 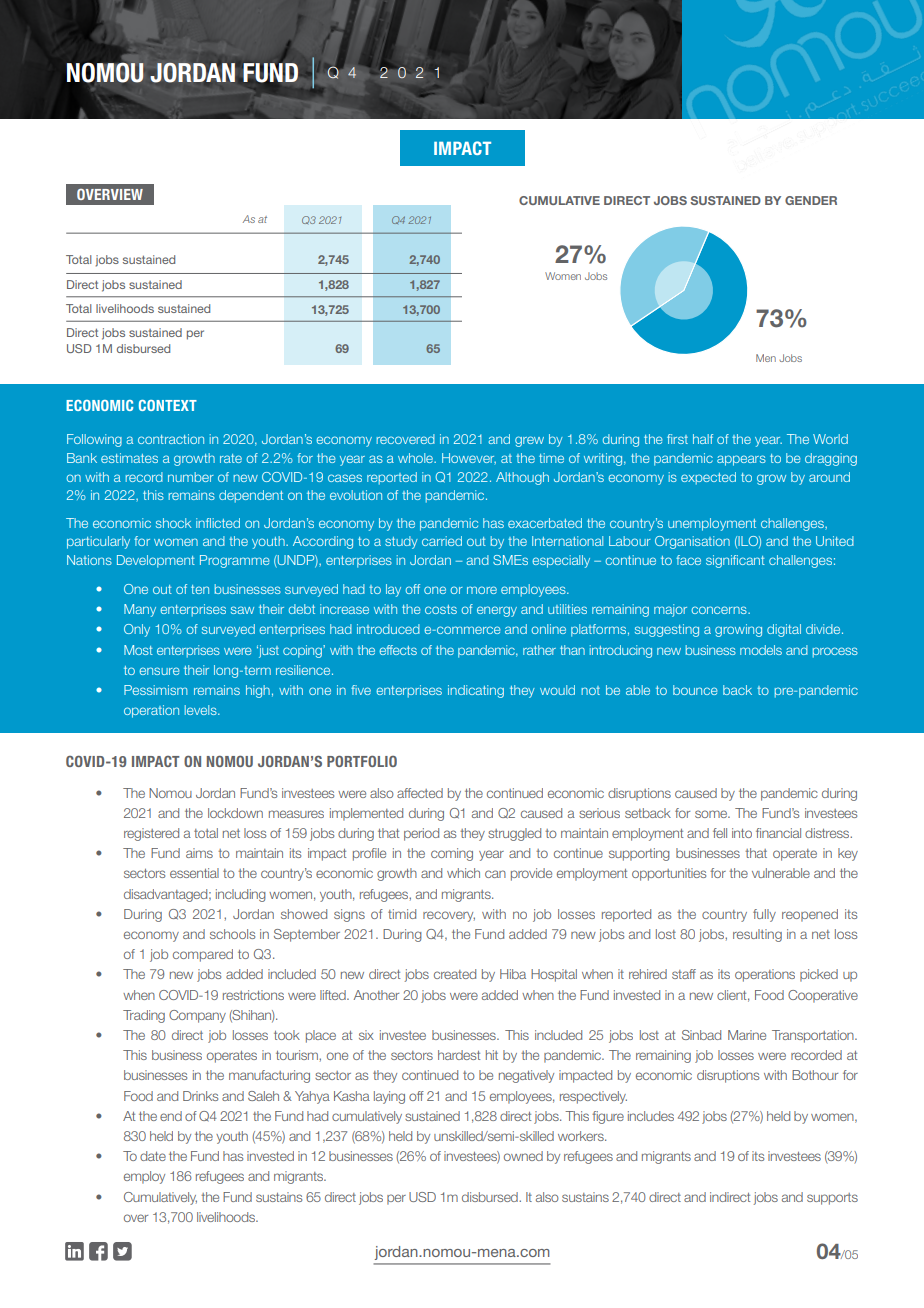 What do you see at coordinates (695, 690) in the page?
I see `bounce` at bounding box center [695, 690].
